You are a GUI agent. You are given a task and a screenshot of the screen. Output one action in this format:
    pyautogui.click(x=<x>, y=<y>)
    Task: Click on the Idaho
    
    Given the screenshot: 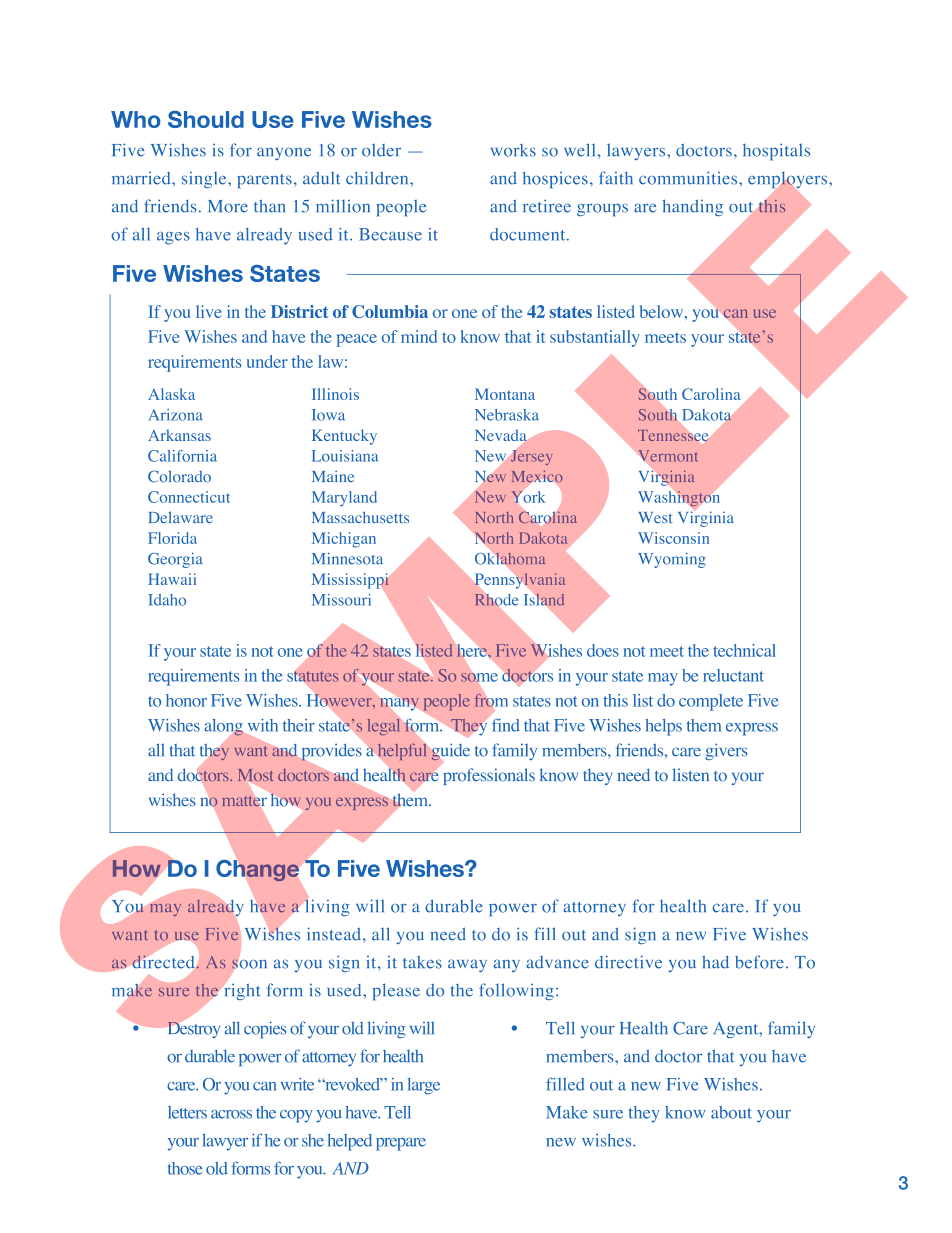 What is the action you would take?
    pyautogui.click(x=167, y=600)
